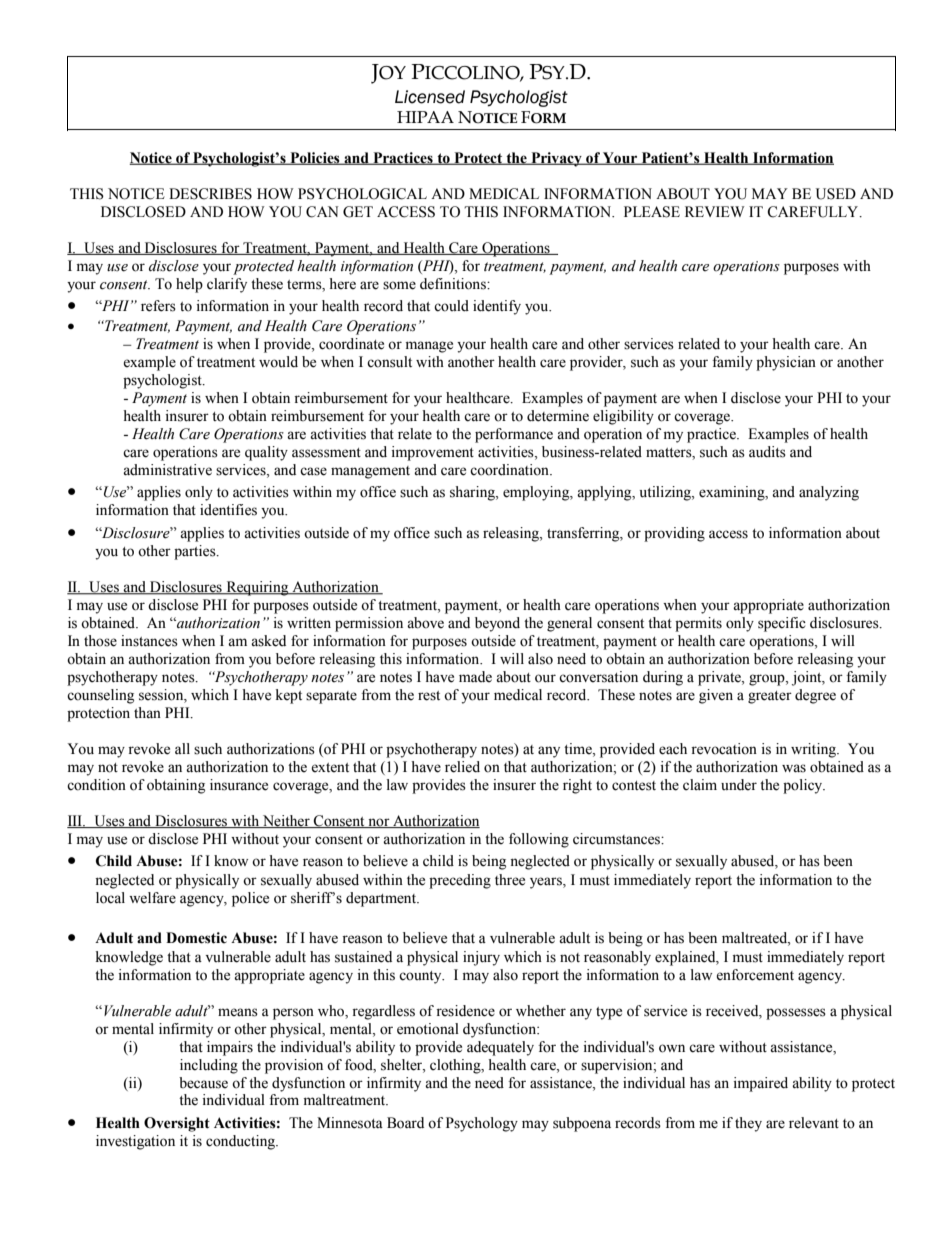  Describe the element at coordinates (425, 117) in the image. I see `HIPAA` at that location.
